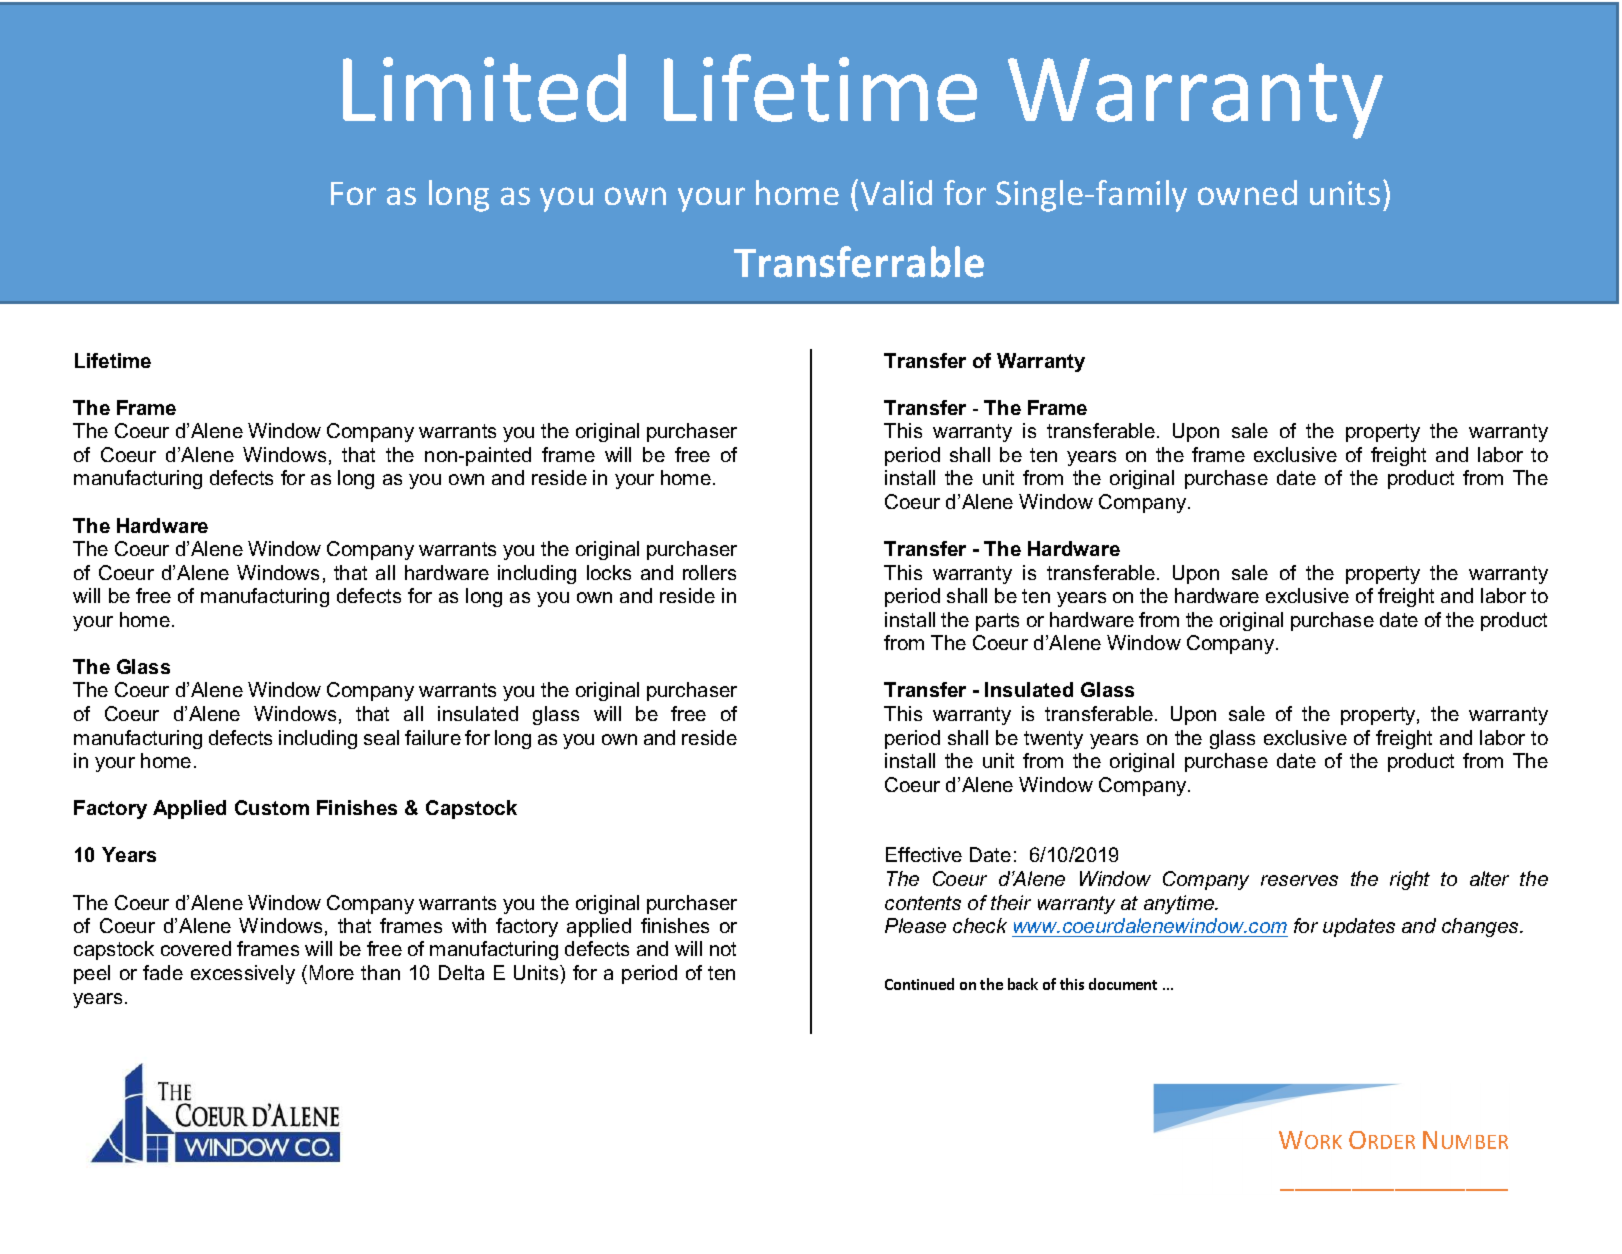 The height and width of the document is (1254, 1622). What do you see at coordinates (997, 622) in the document?
I see `parts` at bounding box center [997, 622].
